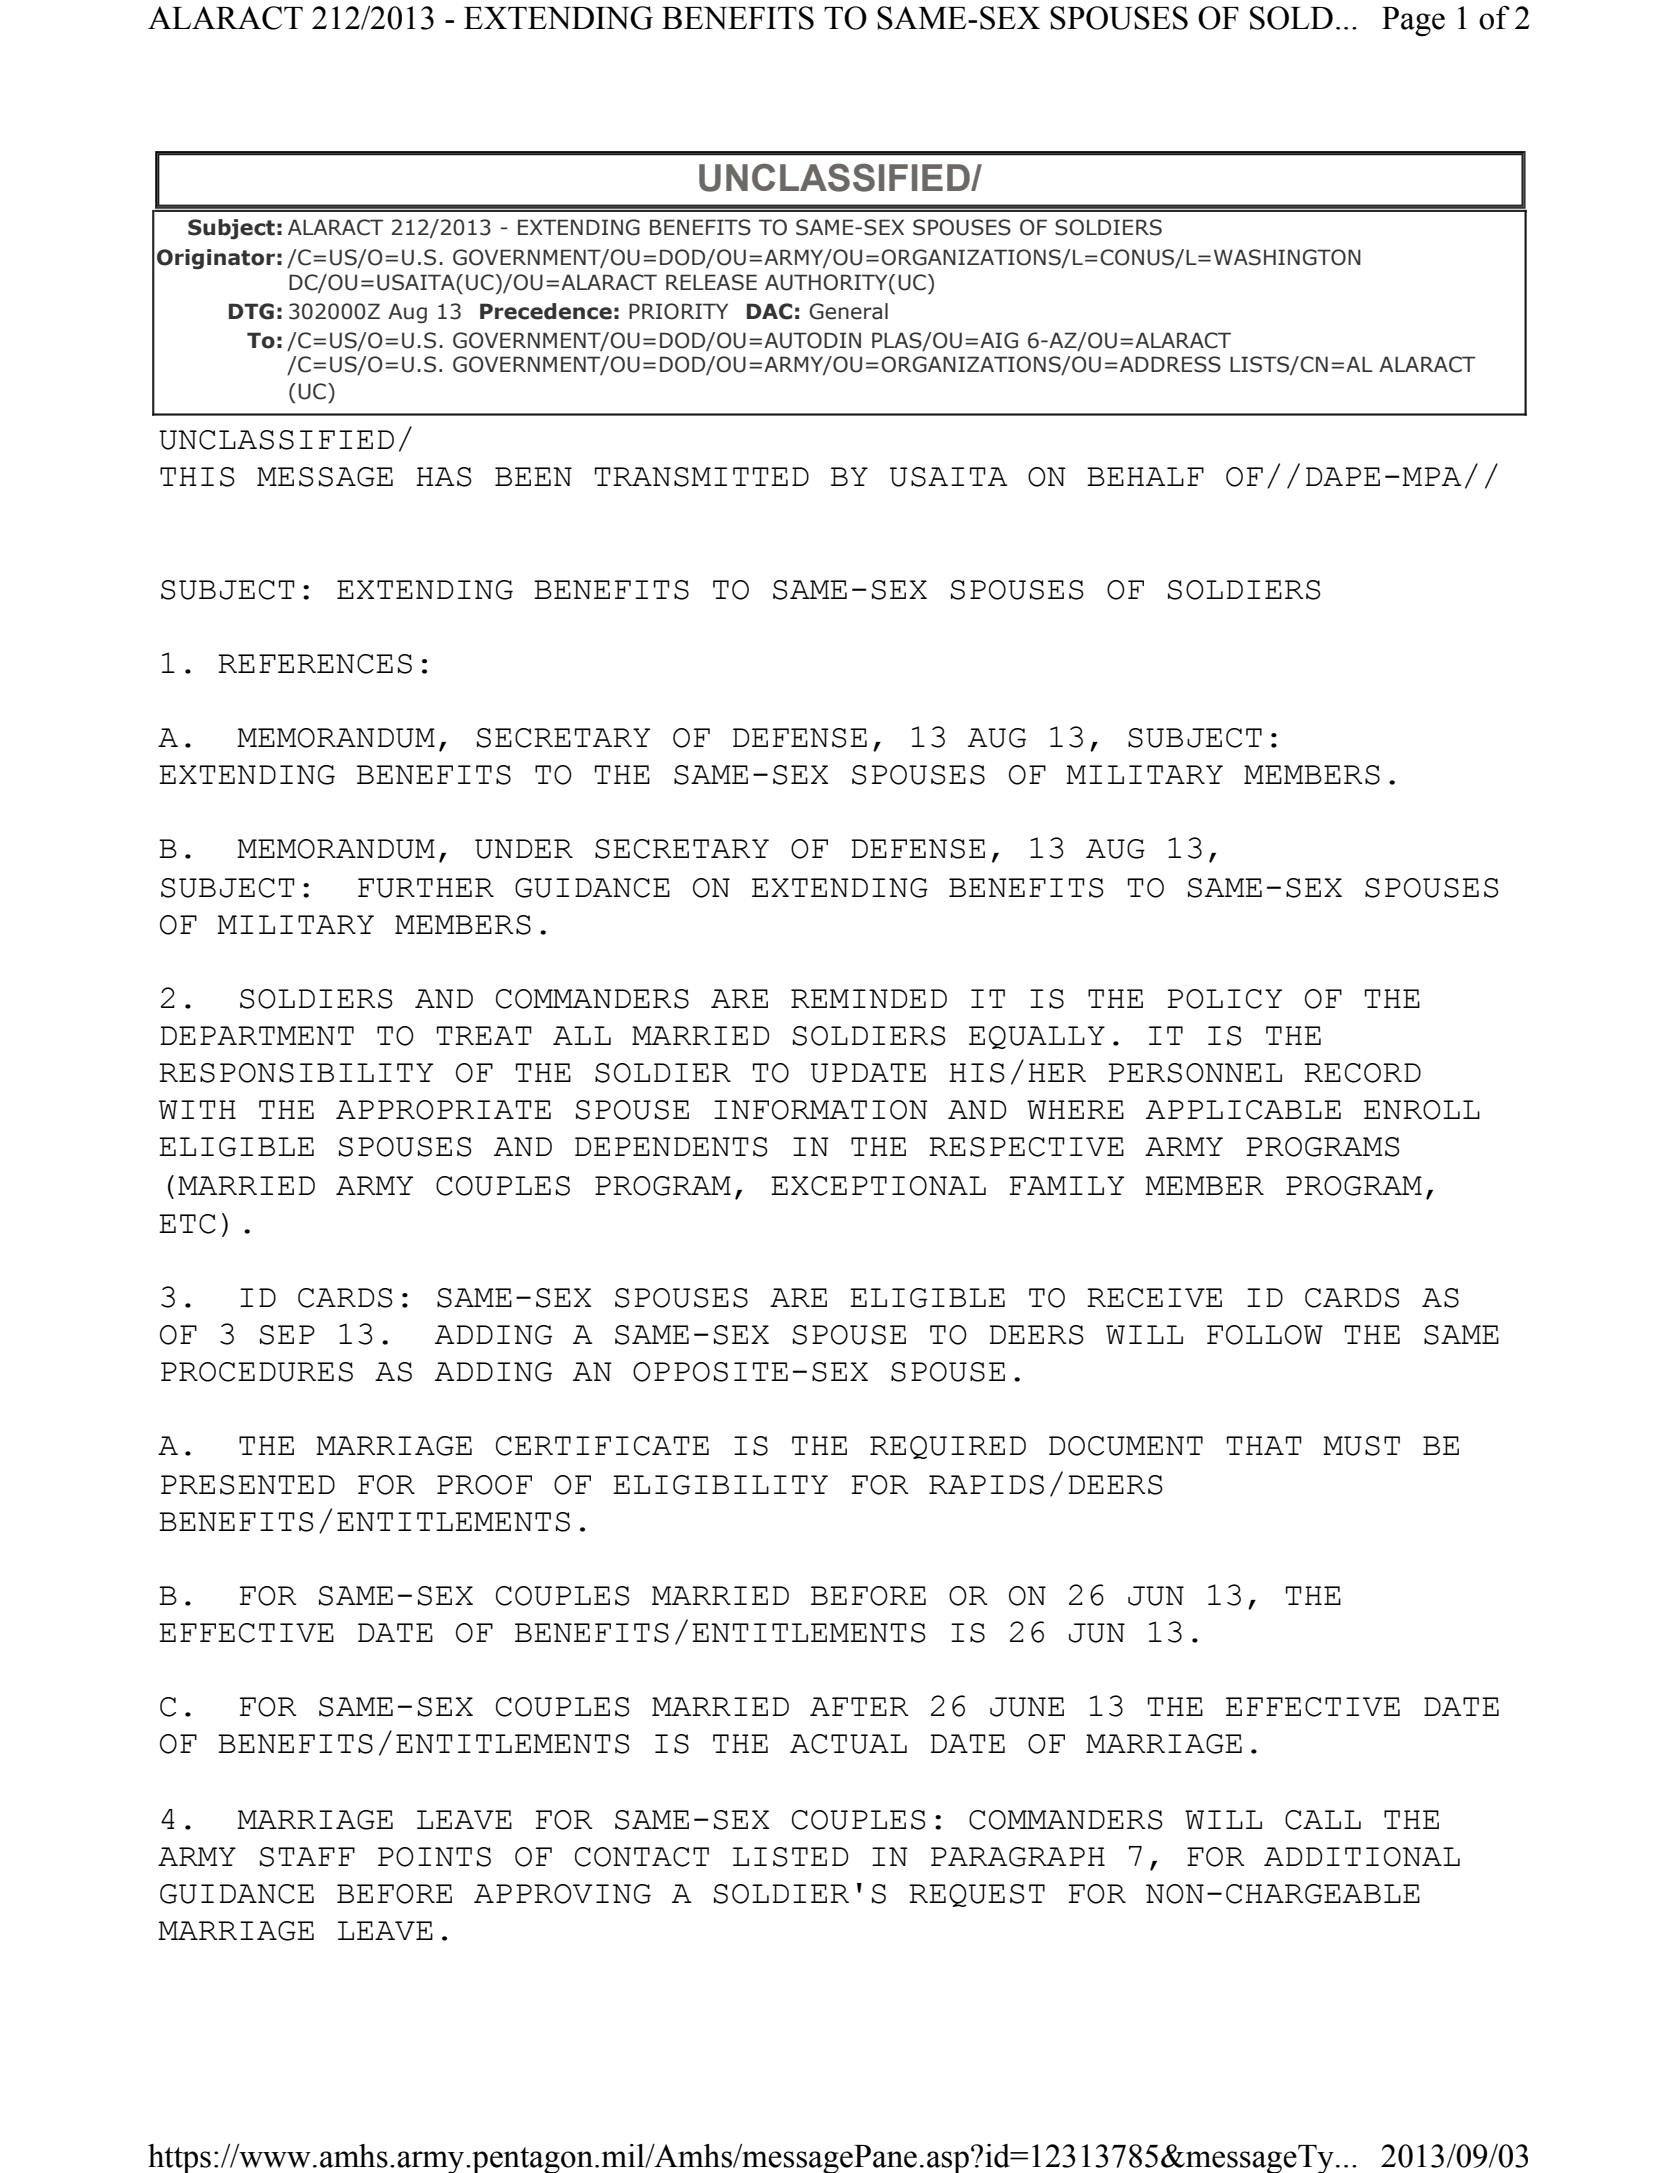  What do you see at coordinates (1413, 22) in the document?
I see `Page` at bounding box center [1413, 22].
